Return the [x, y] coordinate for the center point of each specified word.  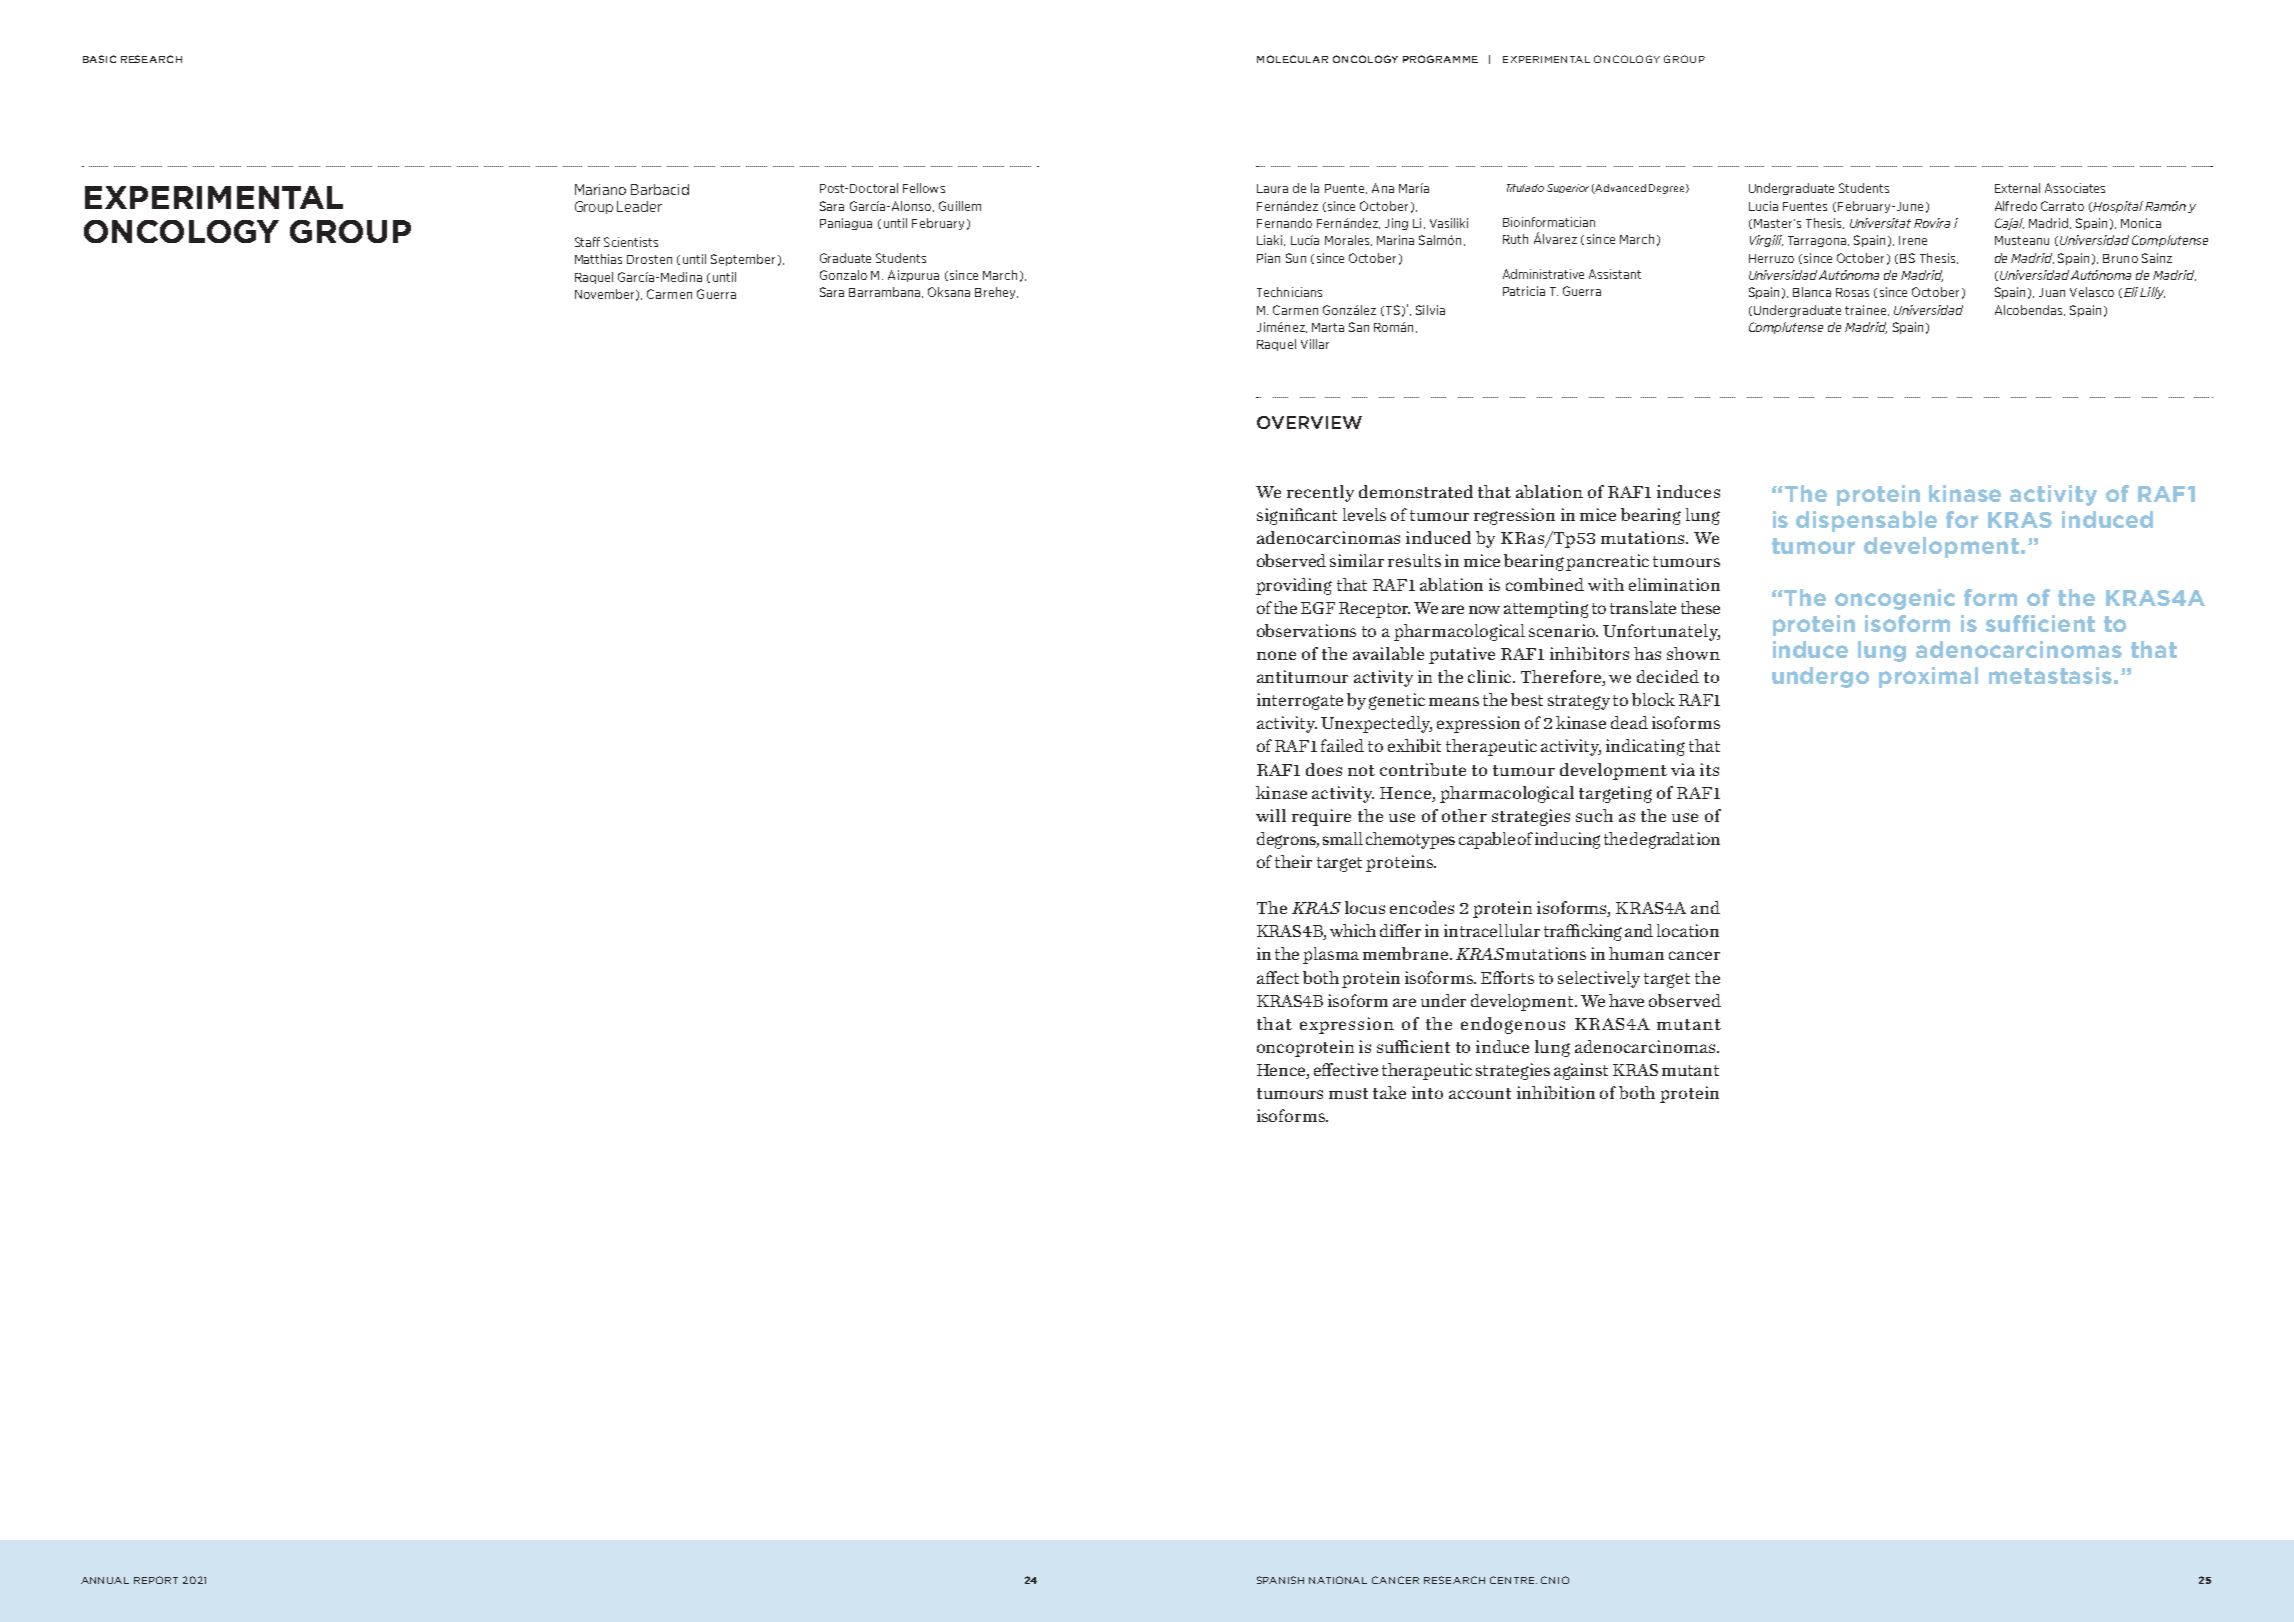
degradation [1675, 840]
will [1271, 815]
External [2017, 188]
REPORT [156, 1580]
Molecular [1292, 59]
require [1321, 817]
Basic [99, 59]
